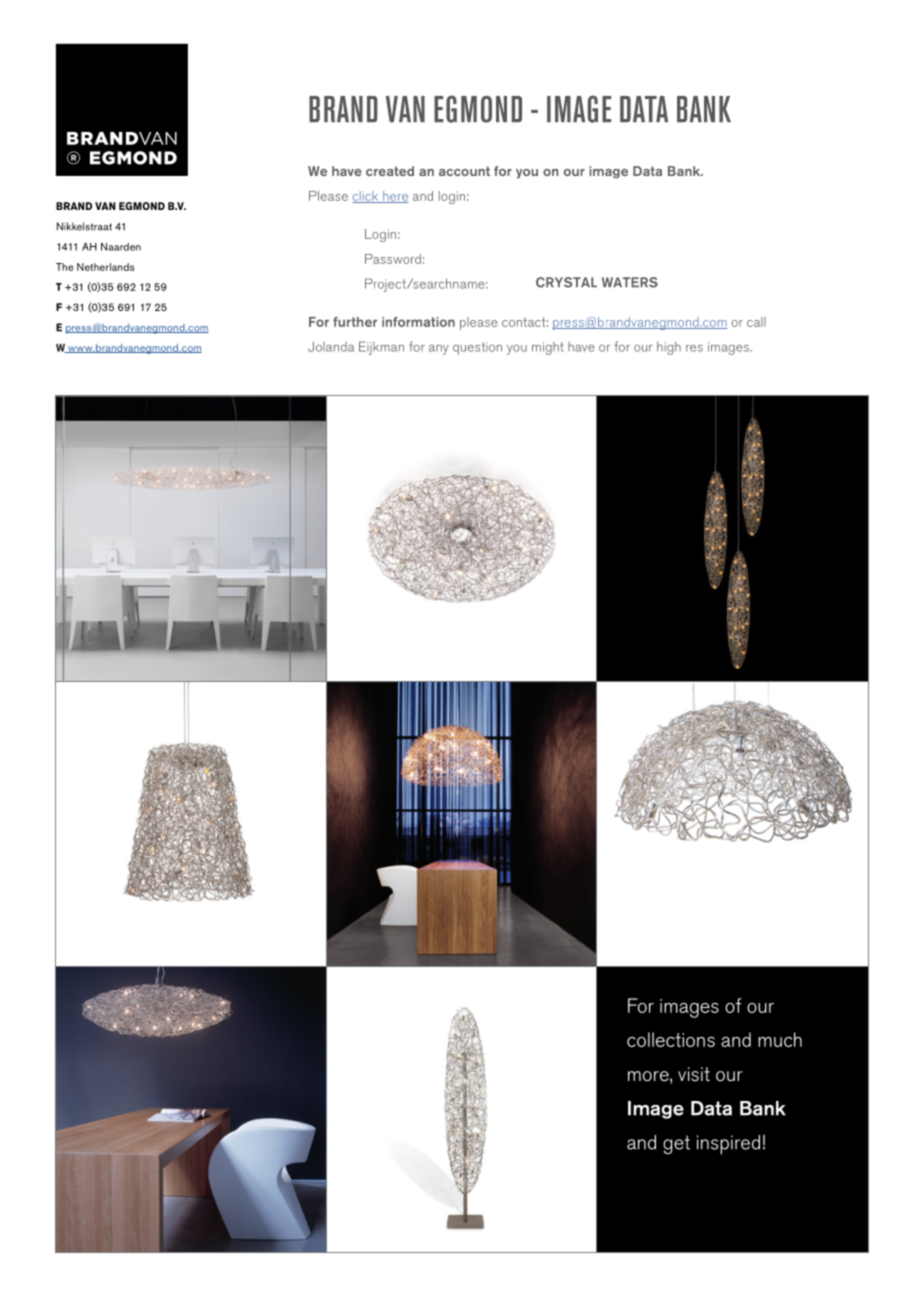 The image size is (924, 1308). What do you see at coordinates (676, 1144) in the screenshot?
I see `get` at bounding box center [676, 1144].
